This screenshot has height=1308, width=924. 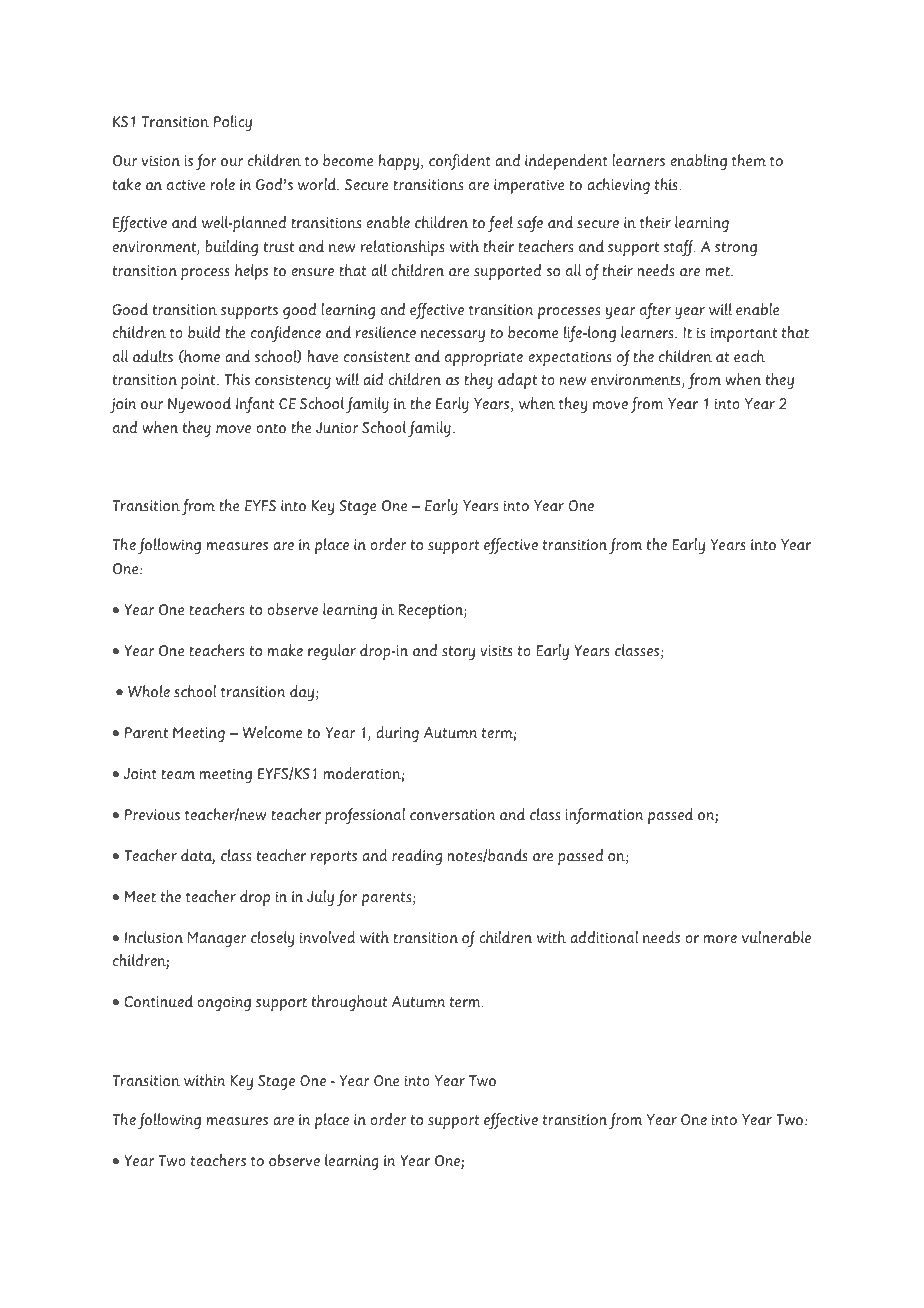 I want to click on throughout, so click(x=349, y=1003).
